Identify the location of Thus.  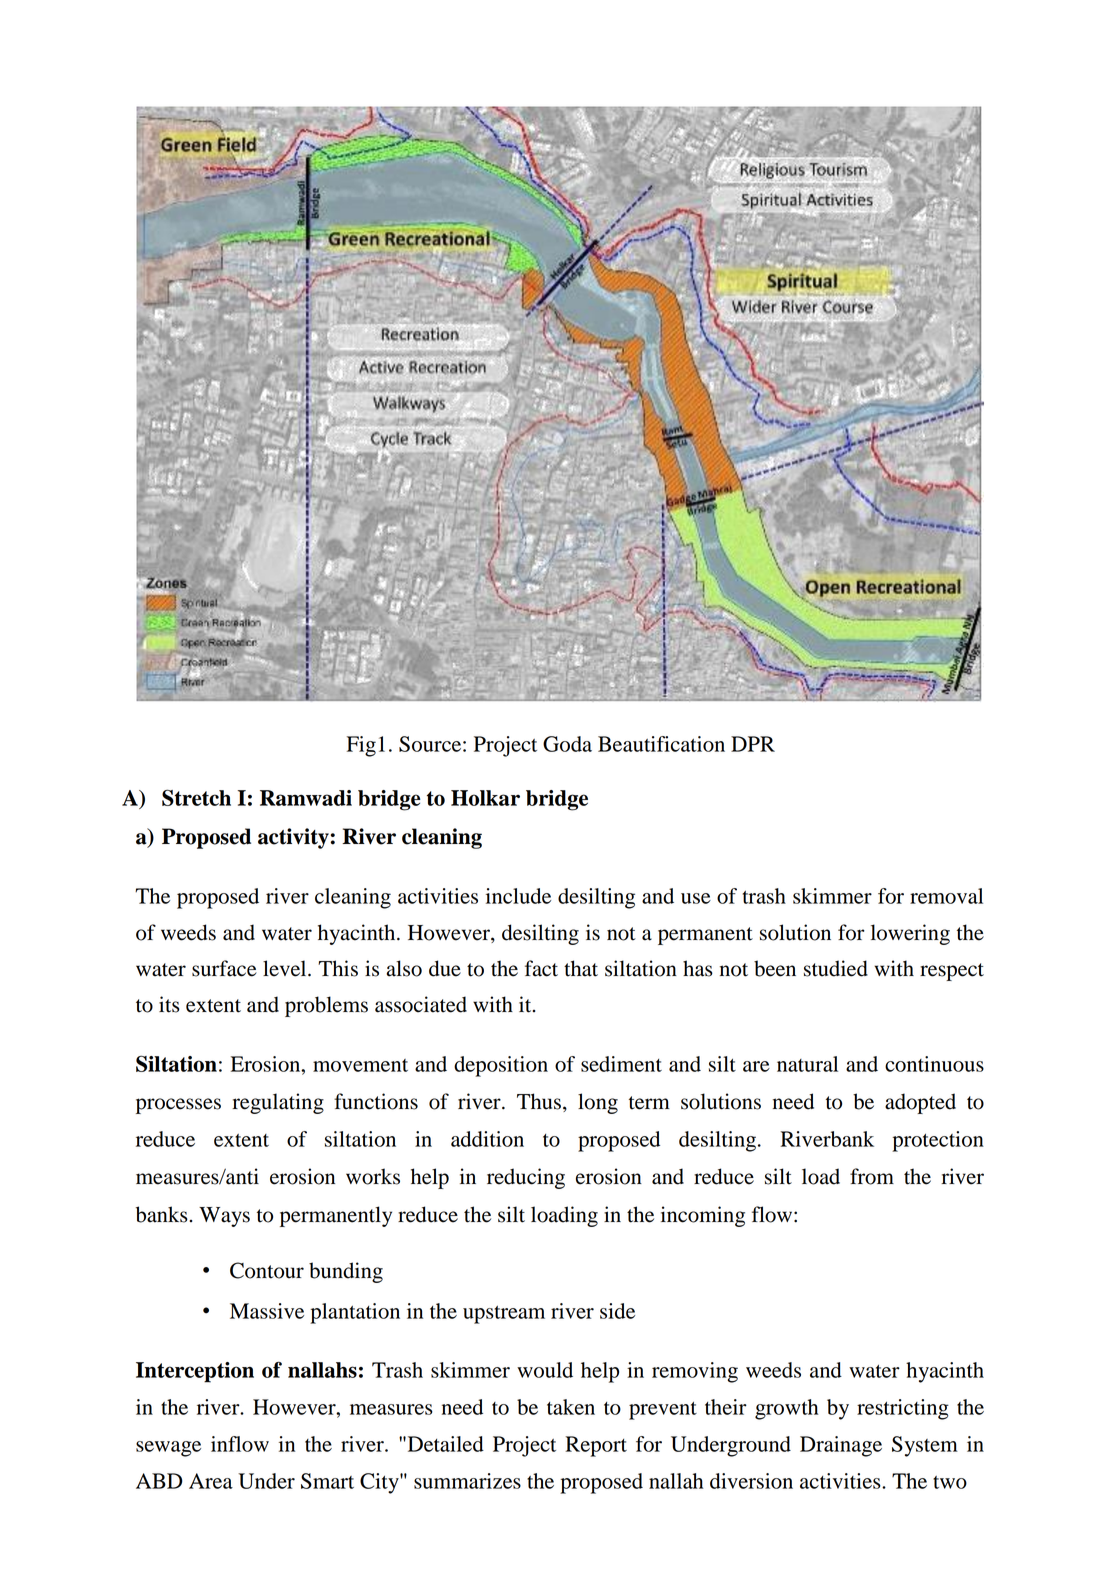
(539, 1101).
